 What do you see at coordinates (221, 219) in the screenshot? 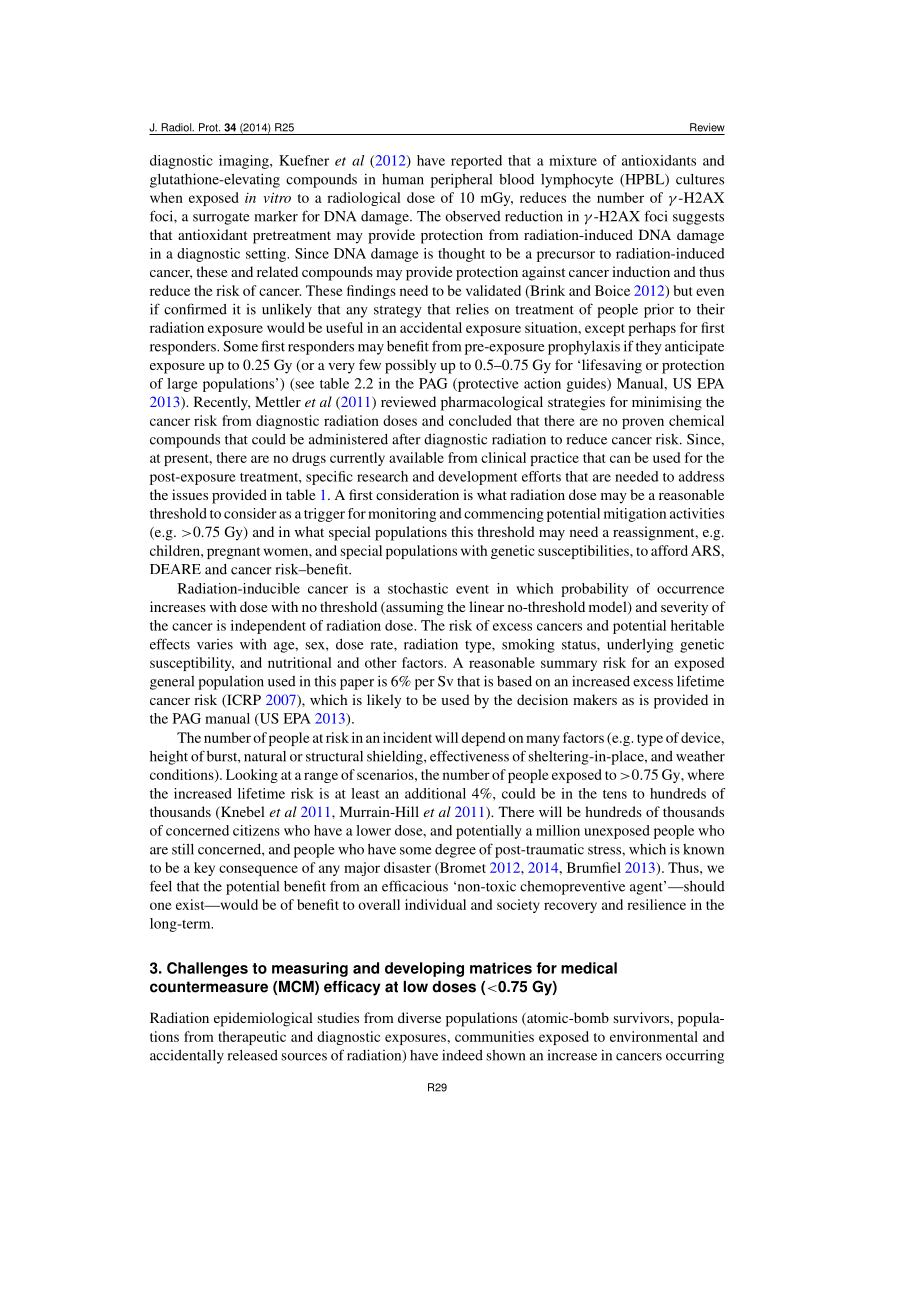
I see `surrogate` at bounding box center [221, 219].
